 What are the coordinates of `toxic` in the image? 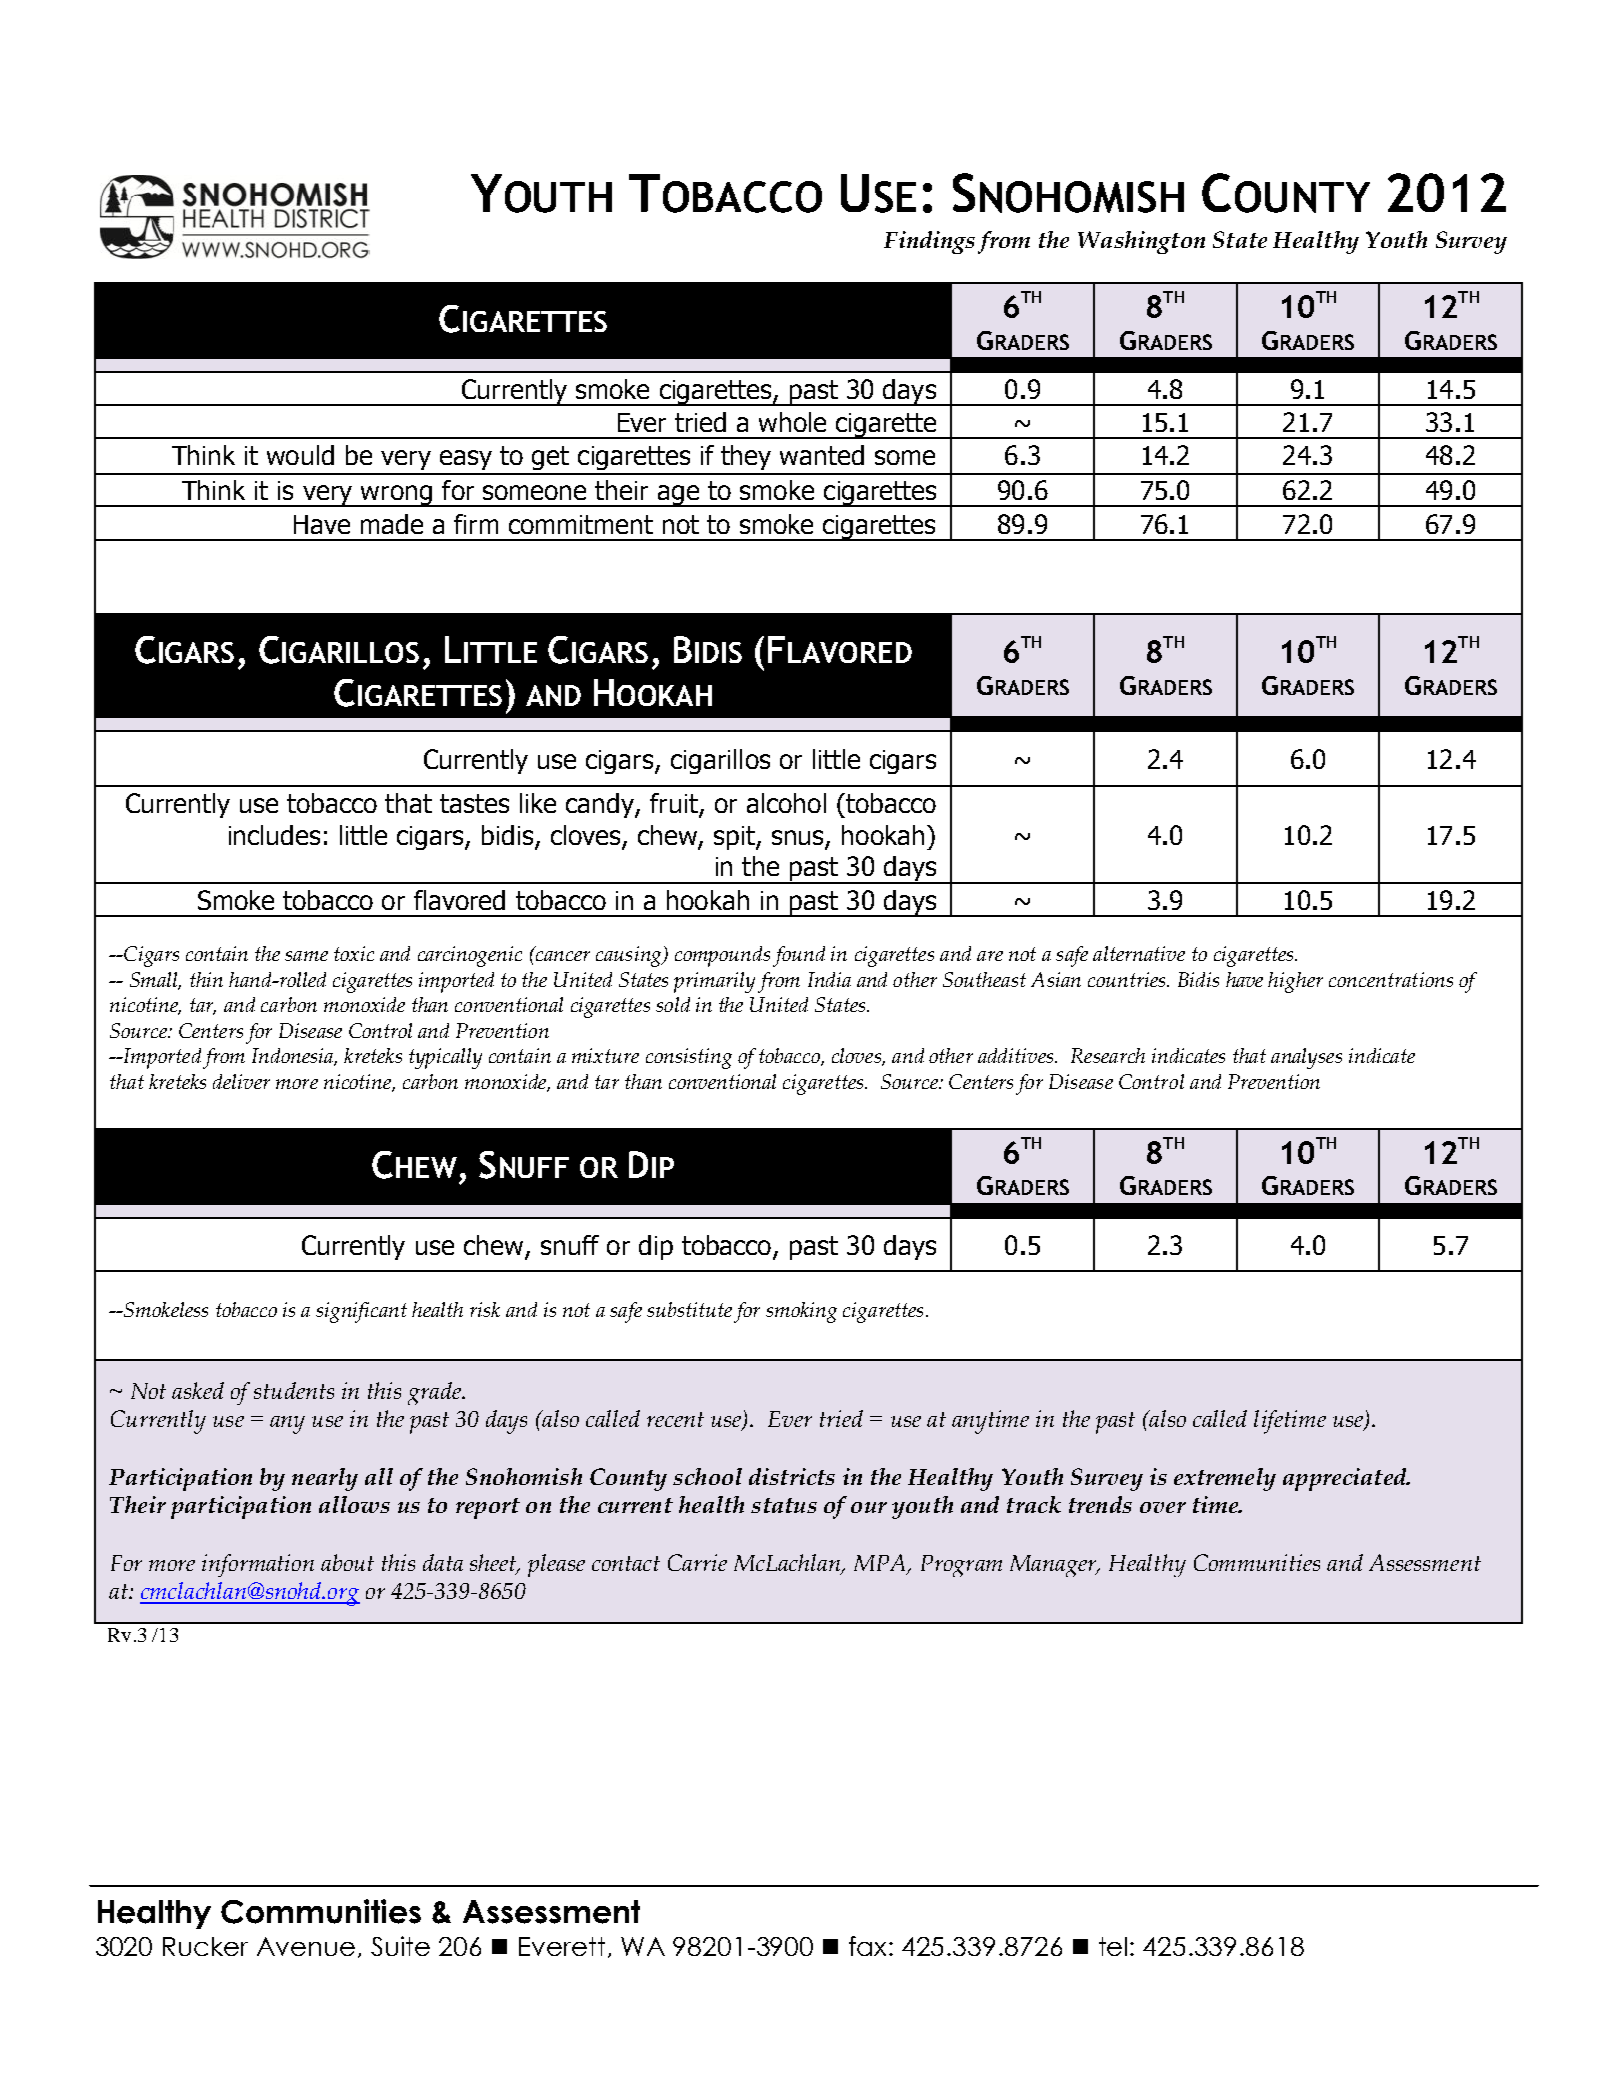 It's located at (354, 953).
